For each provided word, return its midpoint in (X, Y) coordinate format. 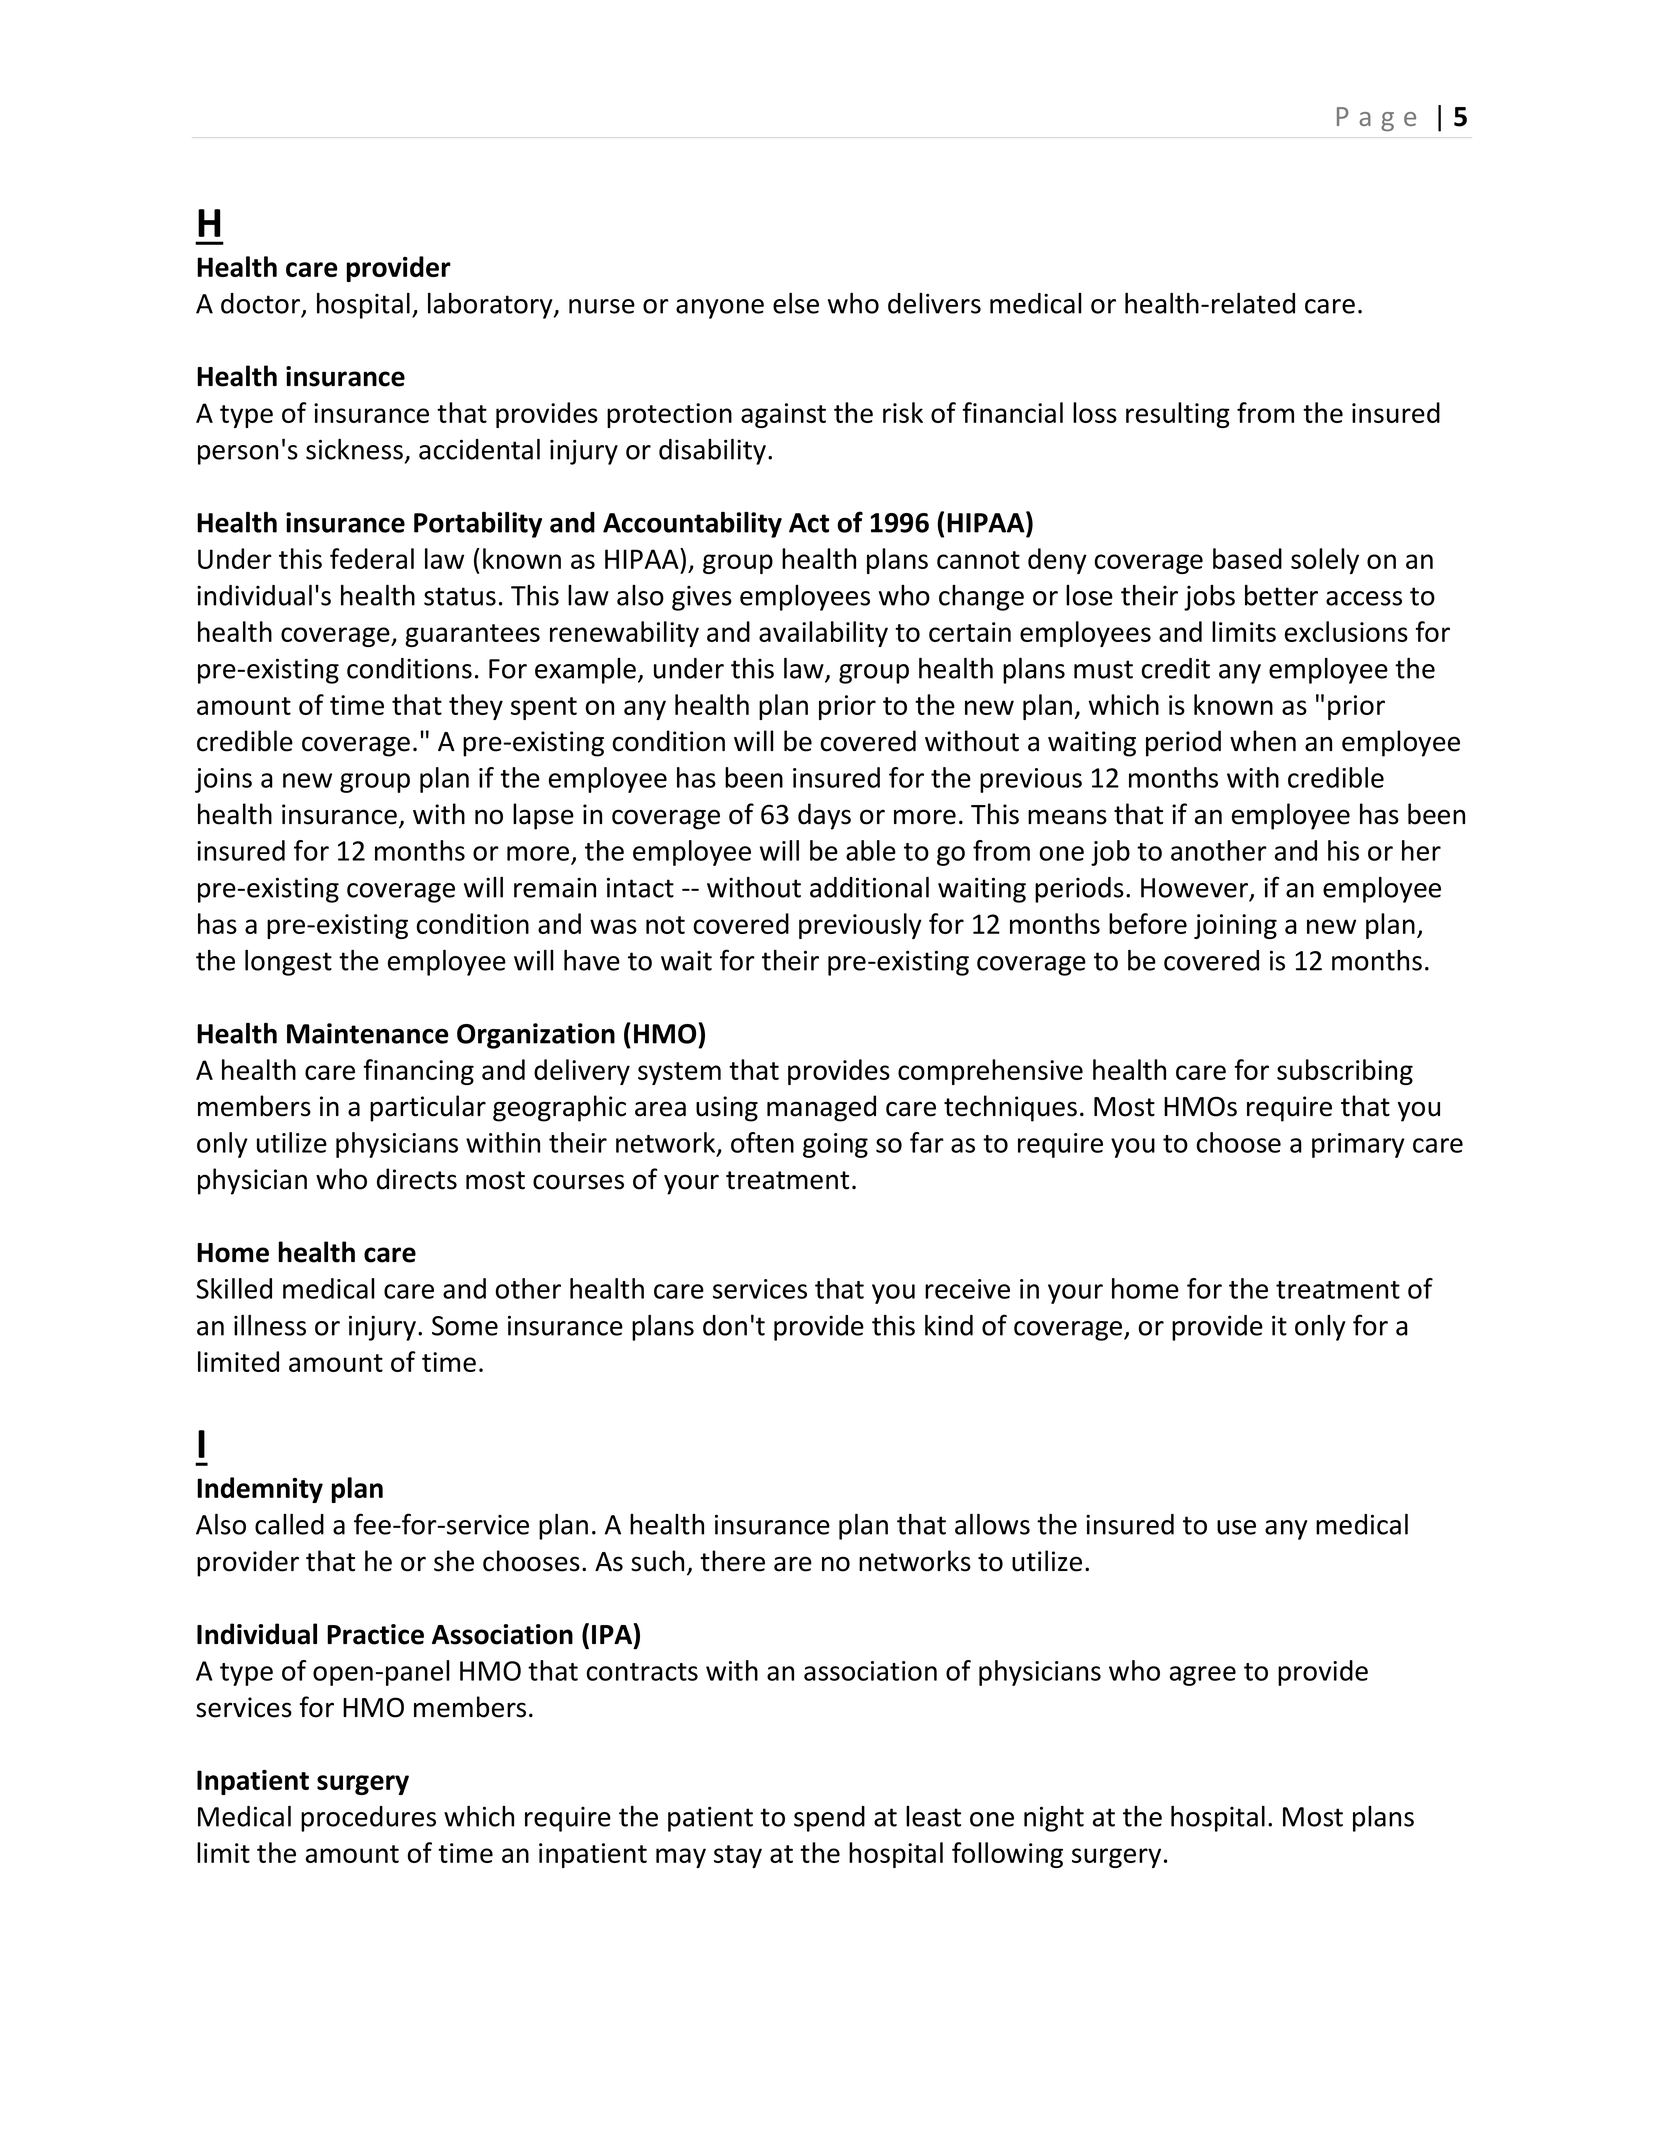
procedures (368, 1819)
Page (1376, 119)
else (796, 303)
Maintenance (368, 1033)
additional (869, 887)
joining (1235, 926)
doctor (262, 304)
